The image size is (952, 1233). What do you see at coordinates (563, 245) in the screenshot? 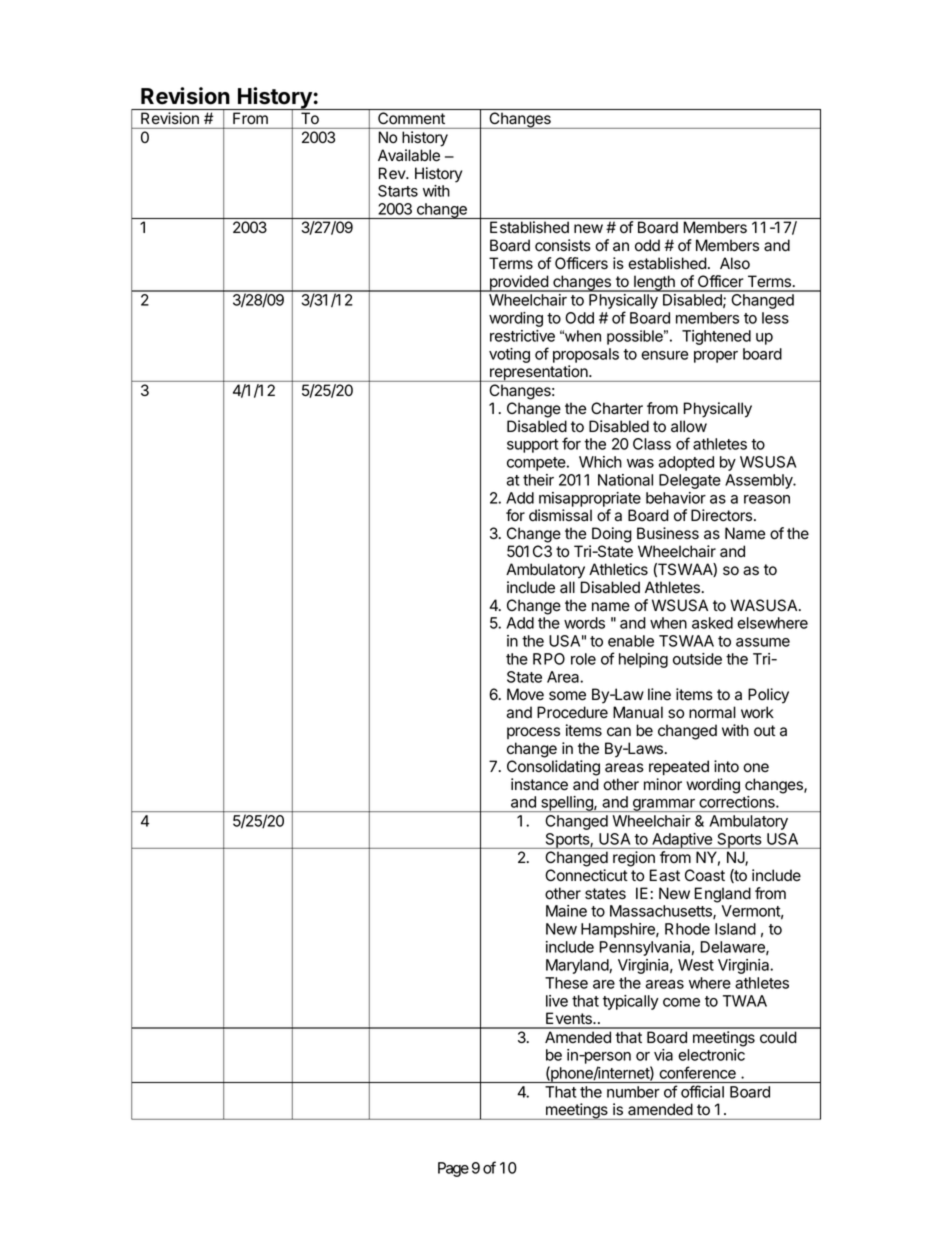
I see `consists` at bounding box center [563, 245].
